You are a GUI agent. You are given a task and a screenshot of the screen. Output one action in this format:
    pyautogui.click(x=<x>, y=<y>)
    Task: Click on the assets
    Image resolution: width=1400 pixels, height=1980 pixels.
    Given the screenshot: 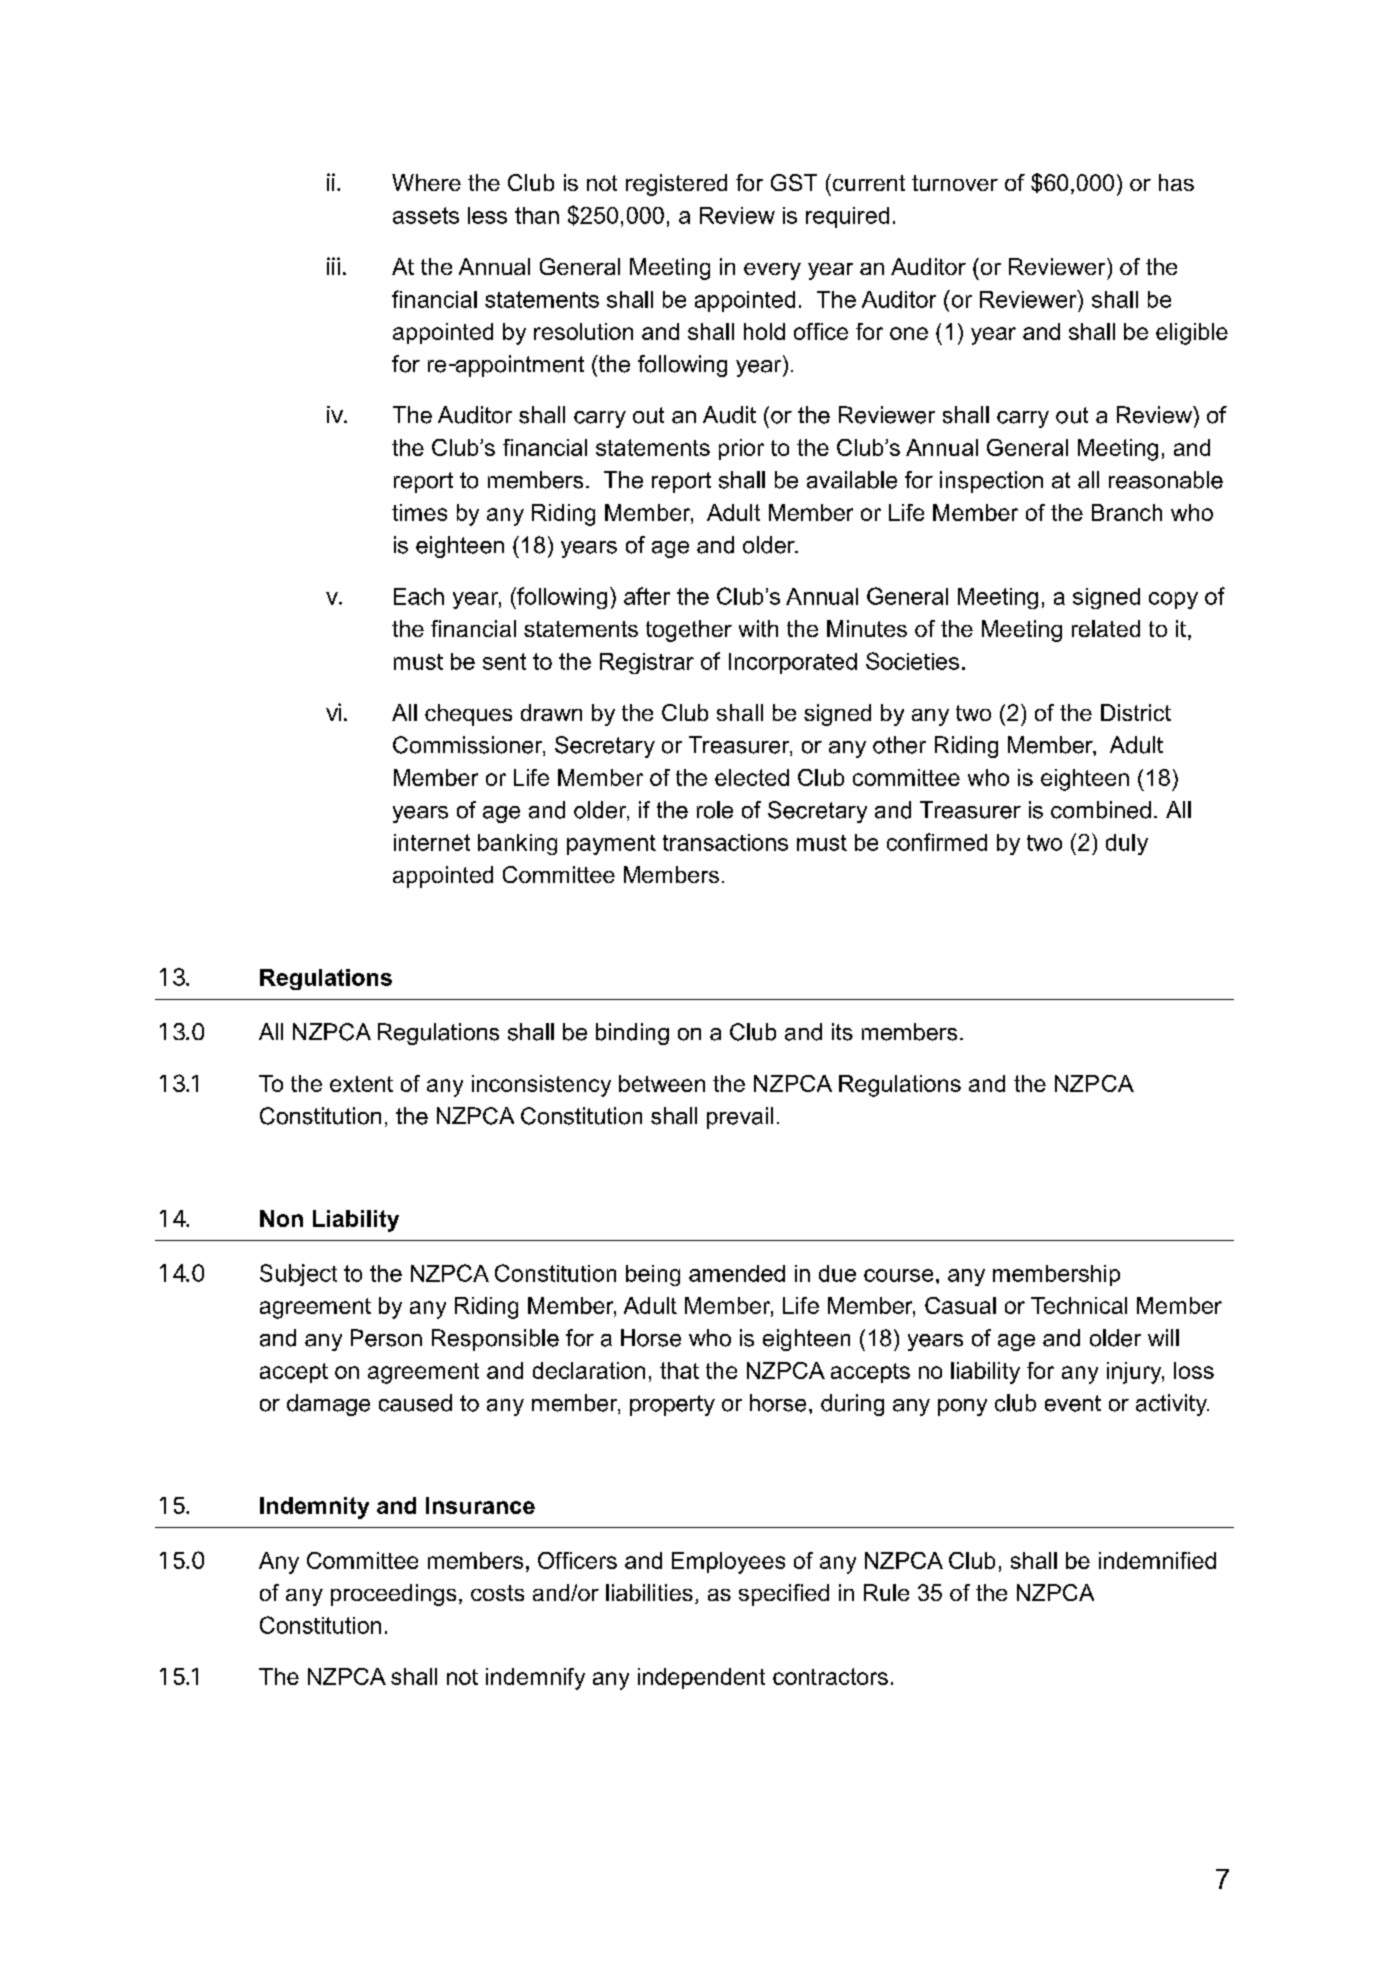 What is the action you would take?
    pyautogui.click(x=426, y=215)
